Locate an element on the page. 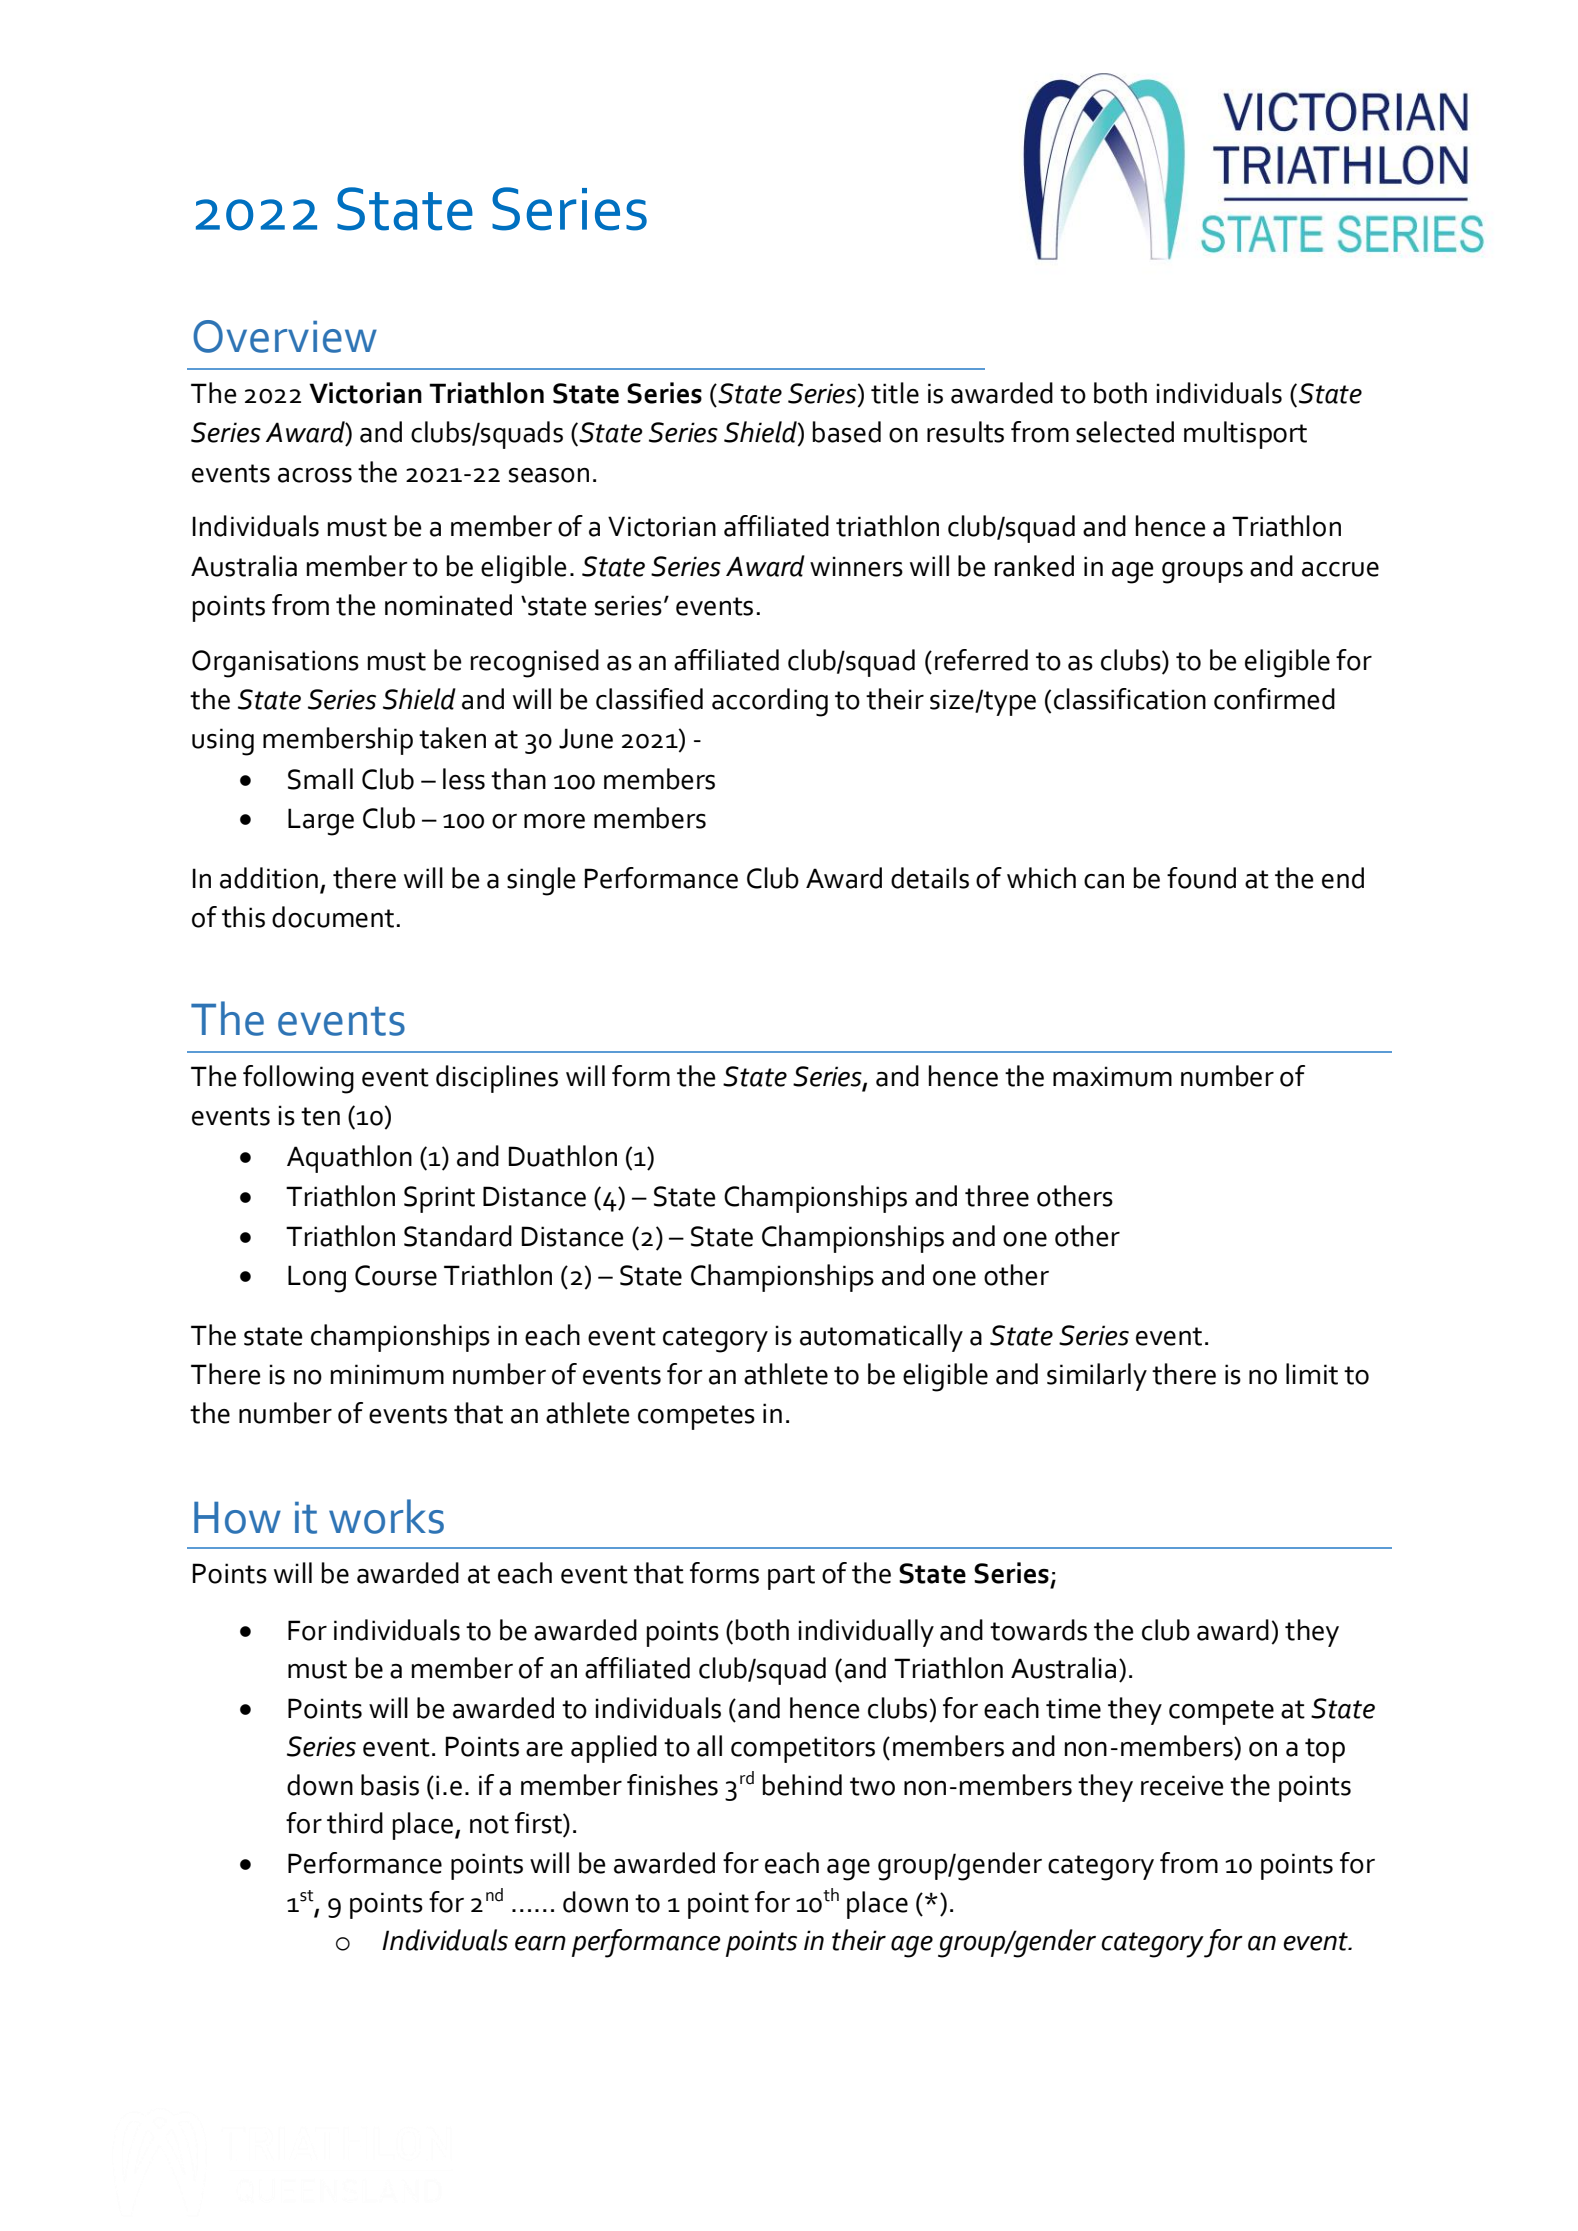 This document has height=2231, width=1578. based is located at coordinates (847, 432).
